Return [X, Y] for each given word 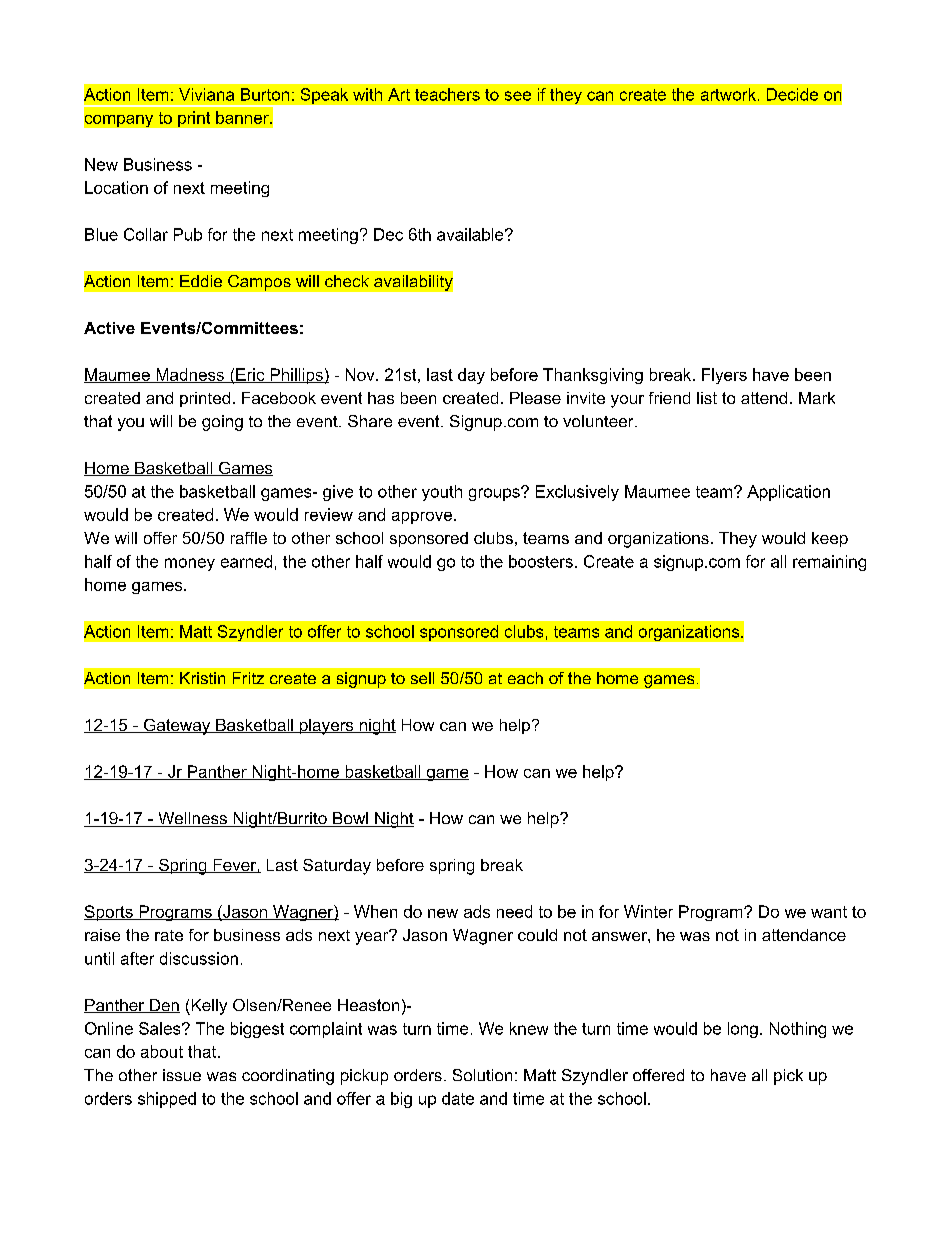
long [743, 1030]
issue [182, 1075]
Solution [482, 1075]
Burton [265, 94]
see [518, 96]
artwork [728, 94]
